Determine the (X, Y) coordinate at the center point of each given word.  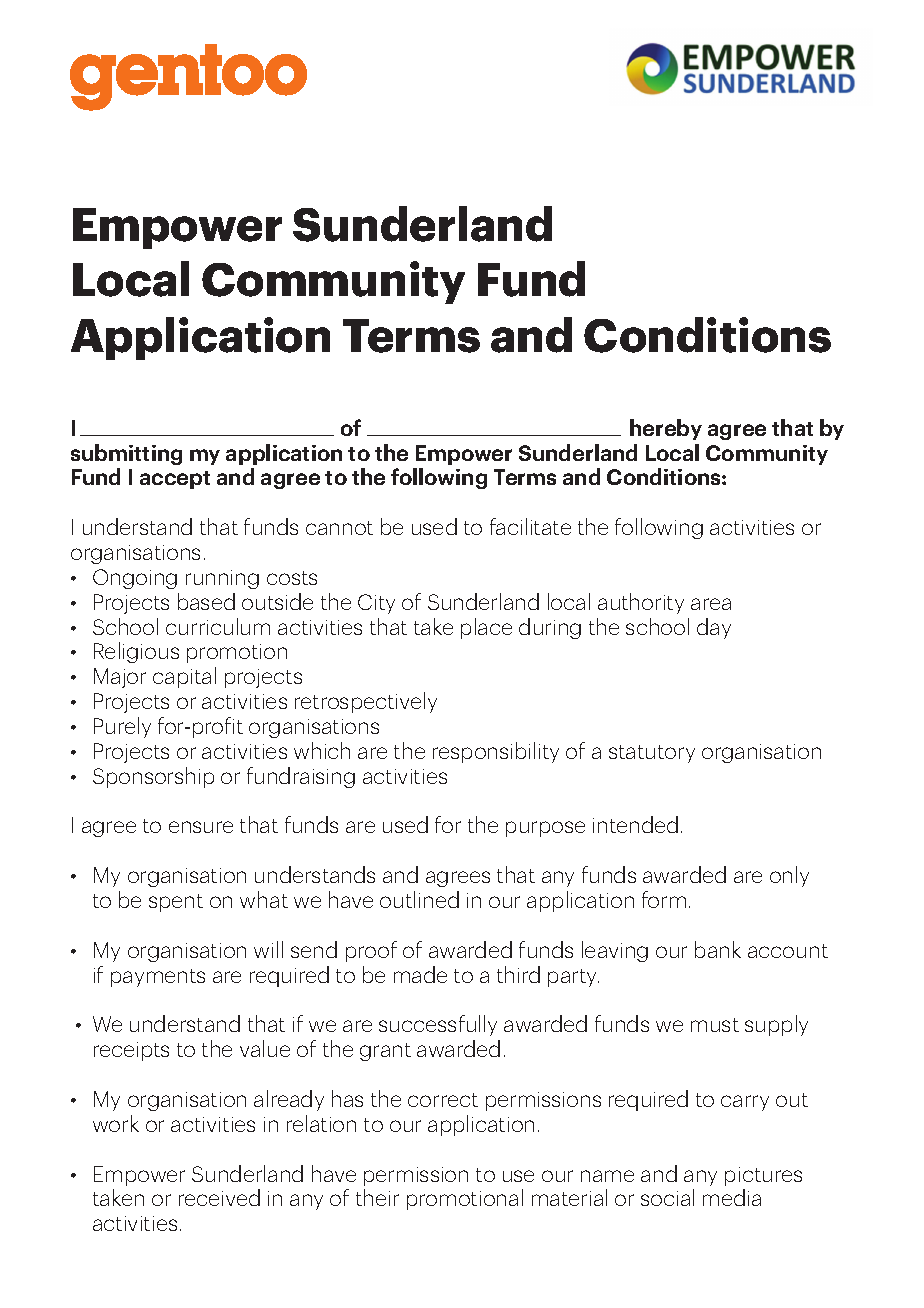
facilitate (530, 526)
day (714, 628)
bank (718, 949)
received (219, 1197)
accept (175, 480)
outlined (419, 899)
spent (176, 903)
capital (184, 677)
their (377, 1197)
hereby (666, 429)
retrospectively (366, 702)
